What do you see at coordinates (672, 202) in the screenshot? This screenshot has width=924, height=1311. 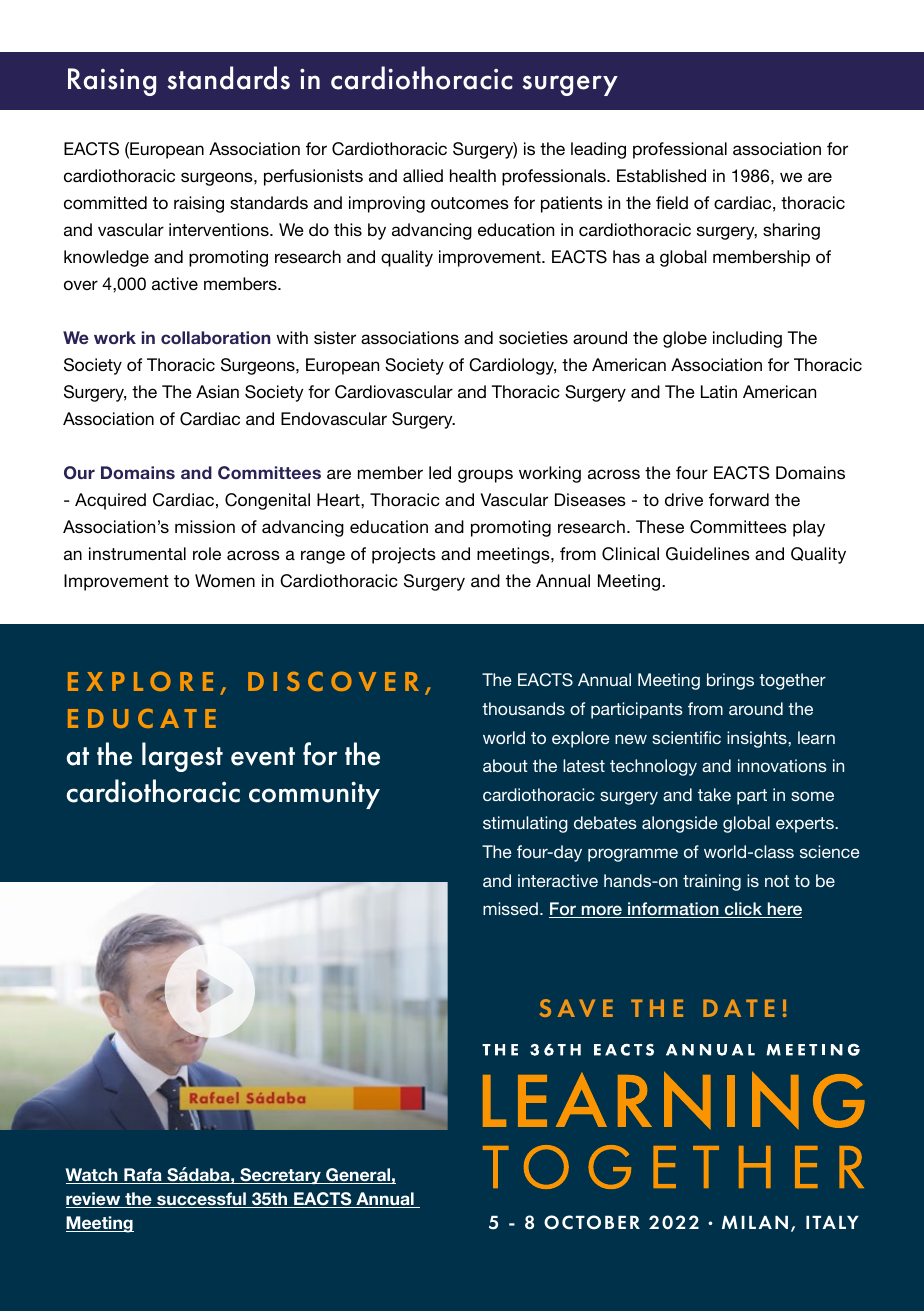 I see `field` at bounding box center [672, 202].
